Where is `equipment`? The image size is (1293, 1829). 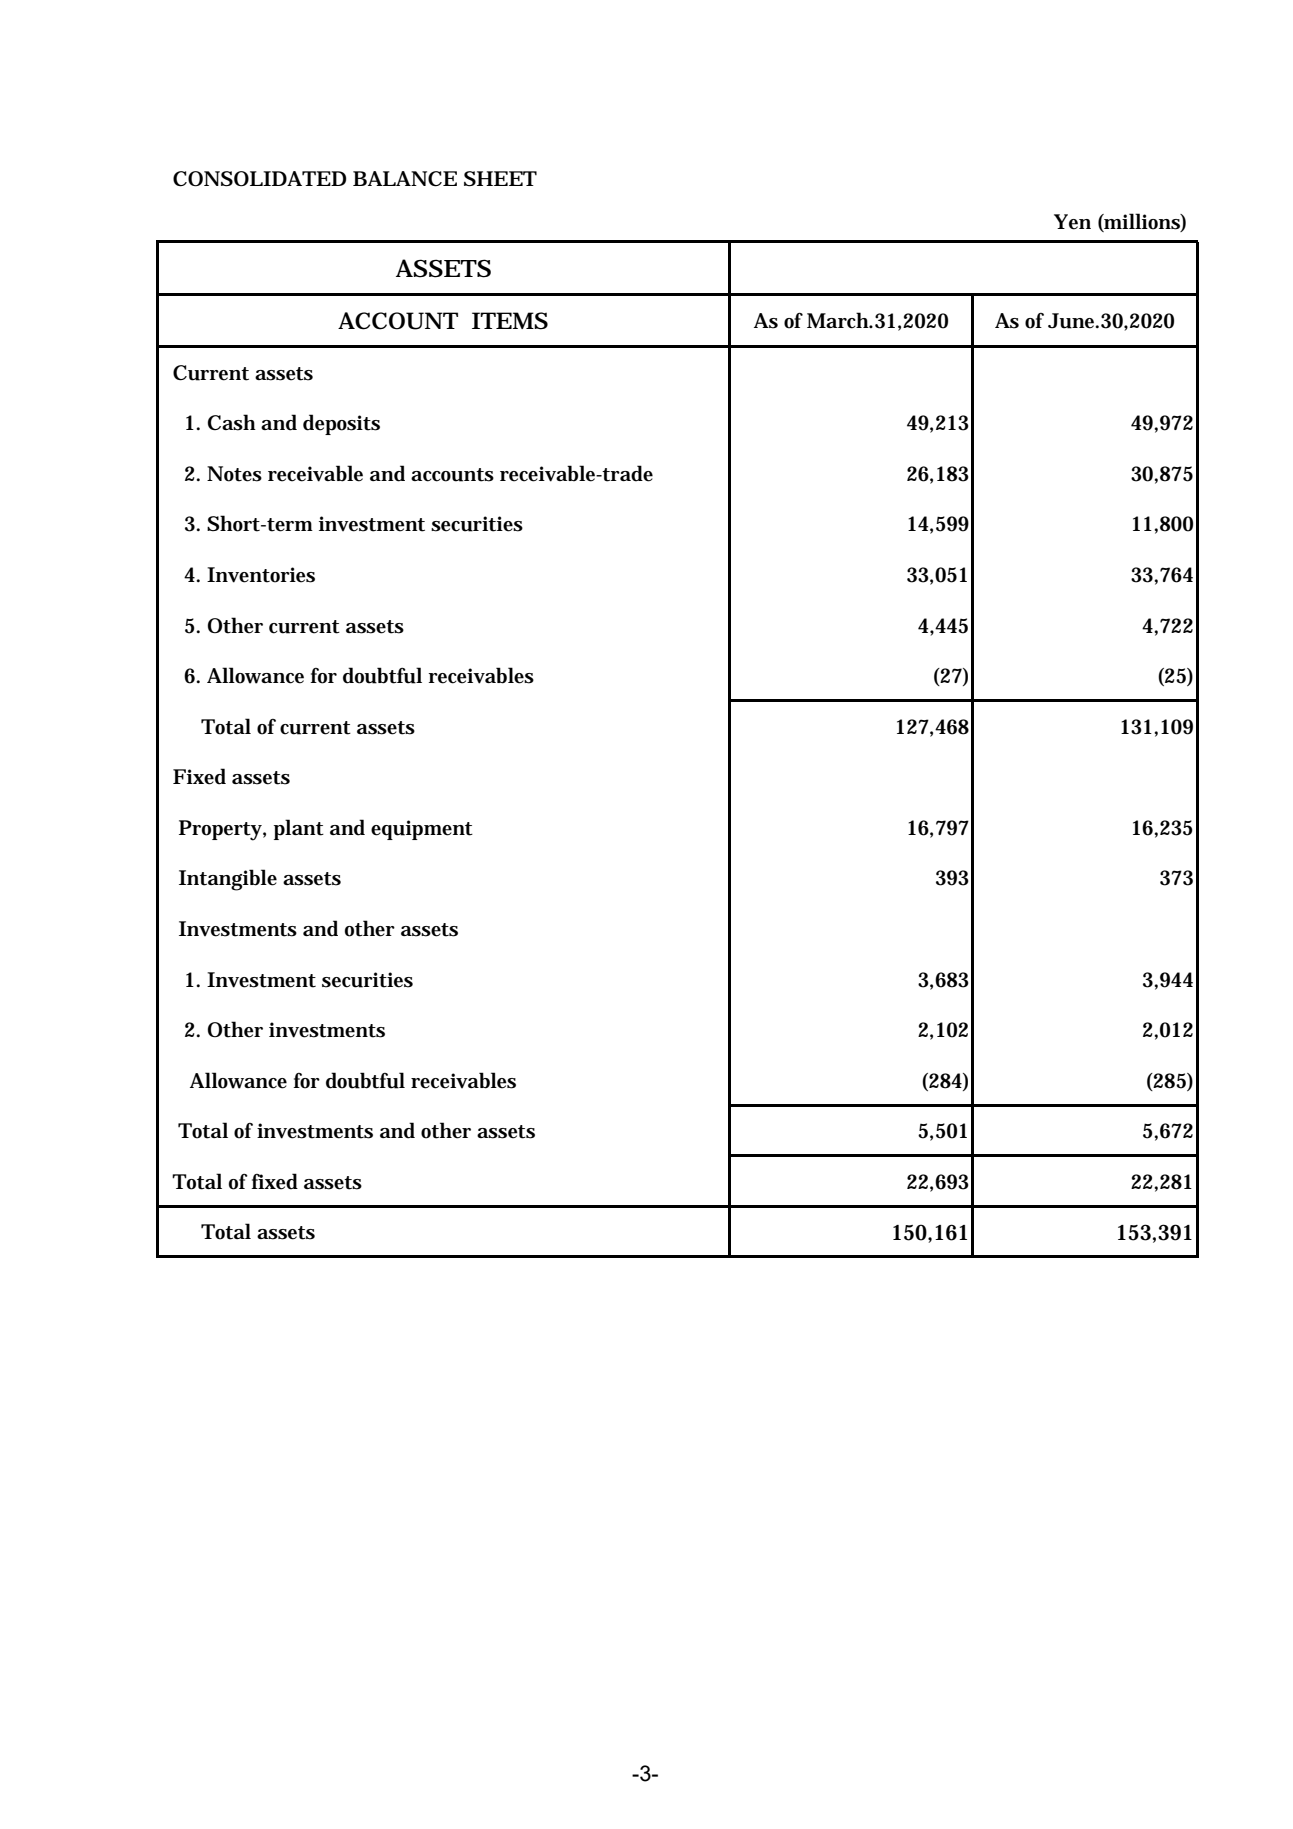 equipment is located at coordinates (422, 830).
